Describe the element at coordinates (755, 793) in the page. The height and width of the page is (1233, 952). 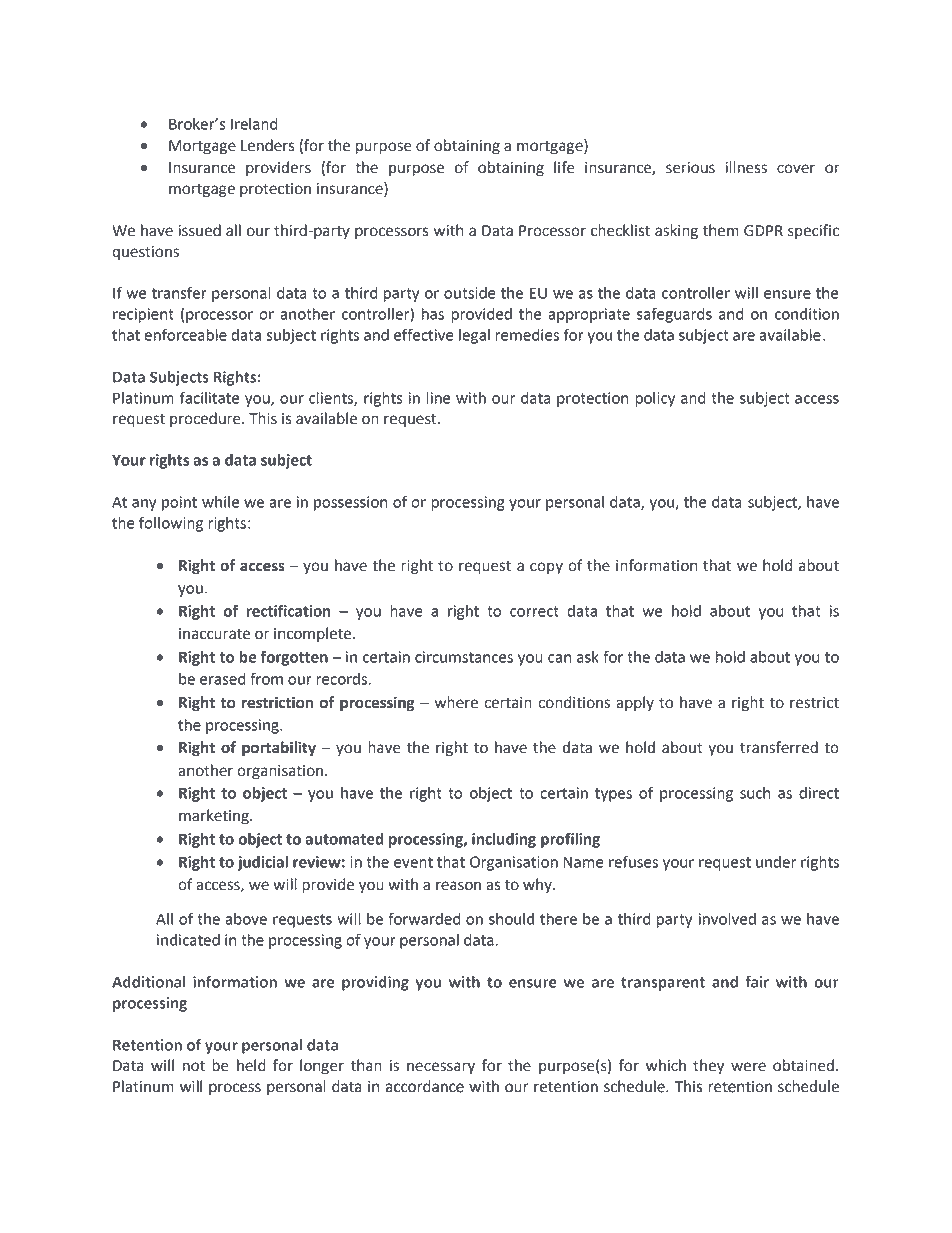
I see `such` at that location.
